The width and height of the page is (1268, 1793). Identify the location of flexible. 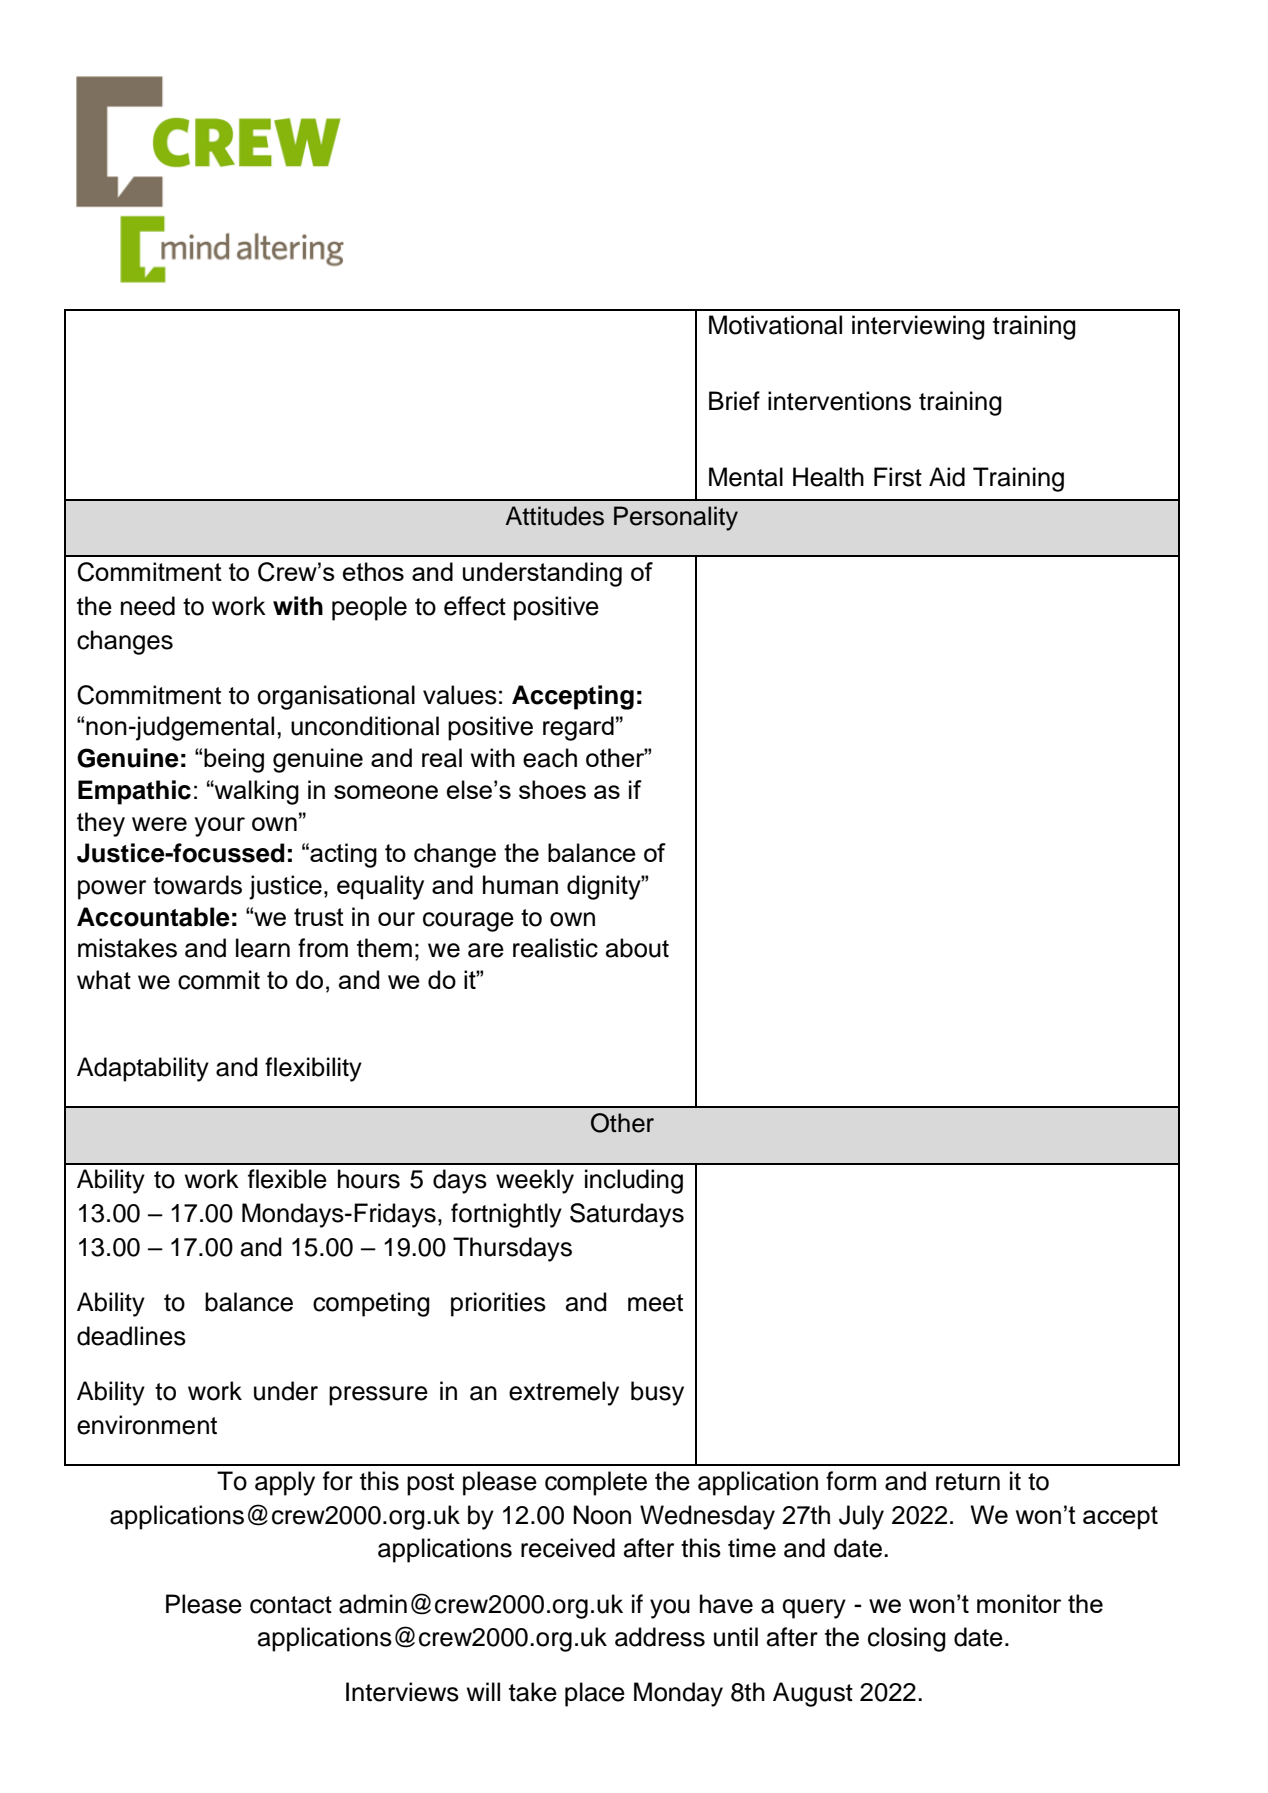
(287, 1179).
